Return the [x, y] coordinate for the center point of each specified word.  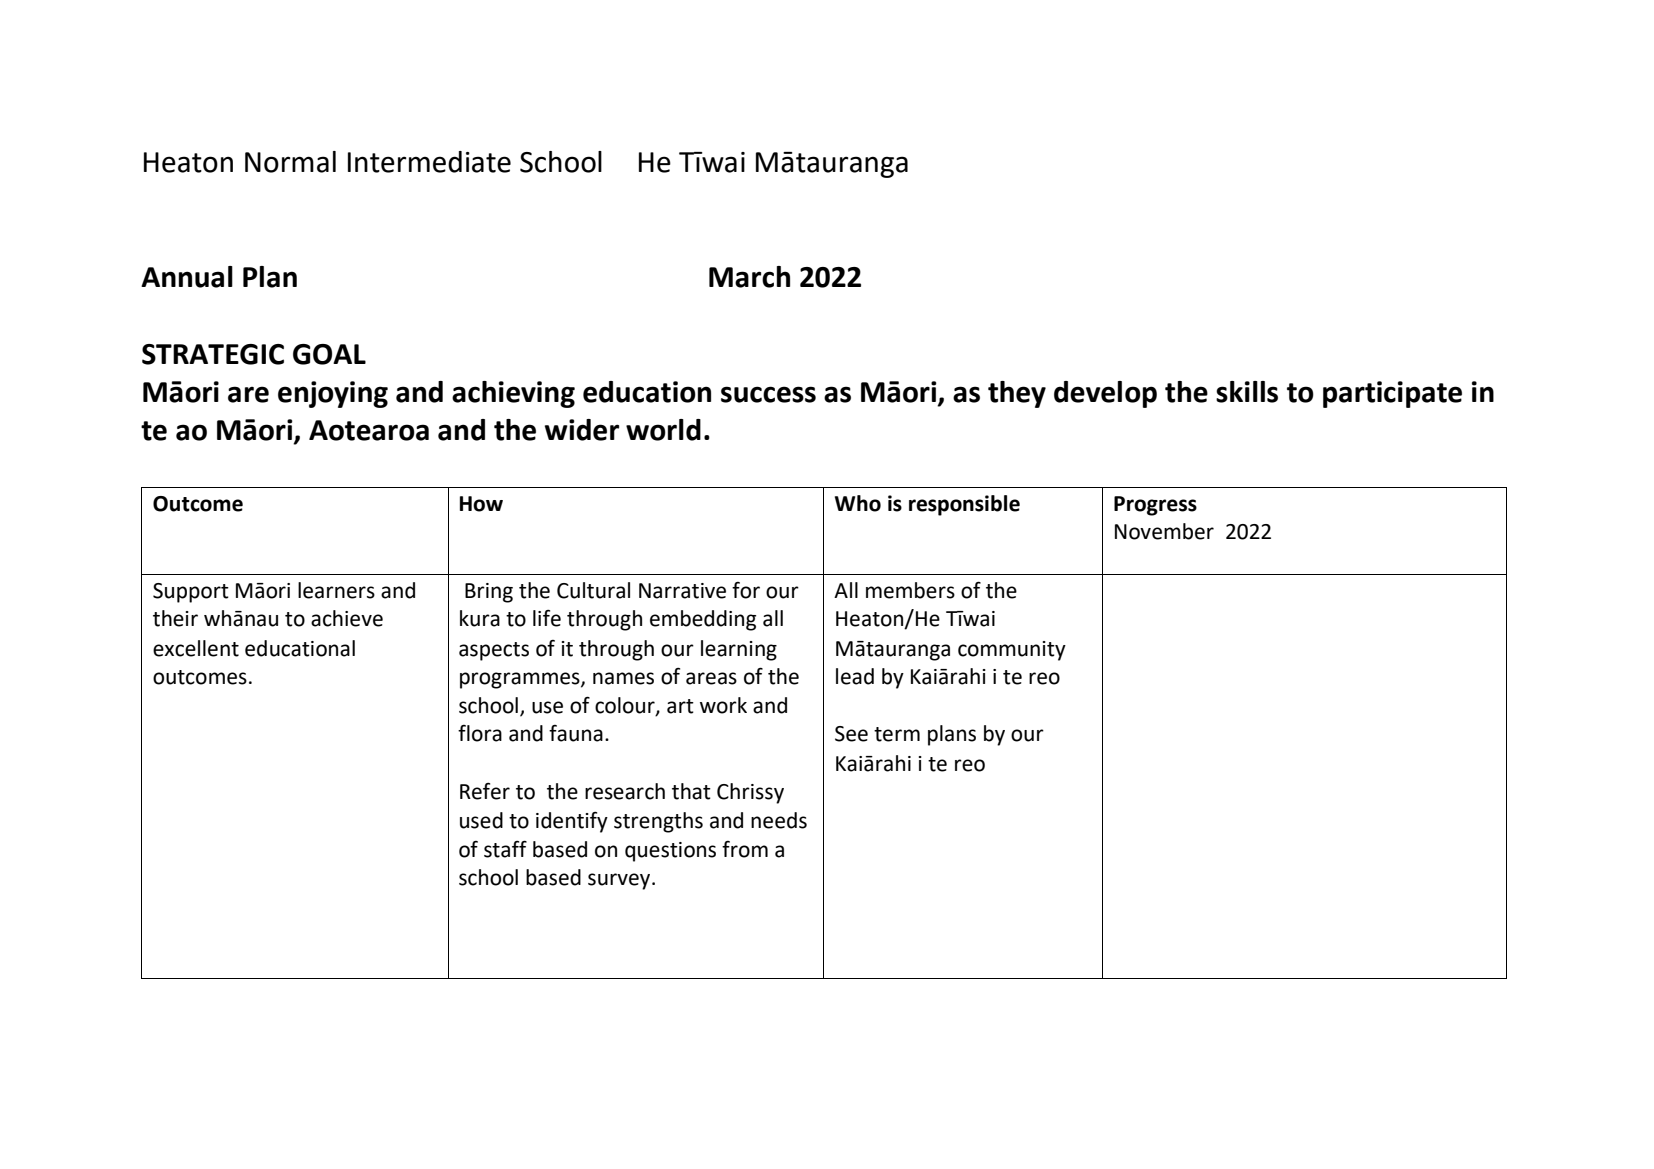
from [745, 849]
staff [505, 849]
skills [1247, 392]
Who [858, 503]
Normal [290, 162]
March [749, 277]
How [481, 504]
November [1164, 531]
